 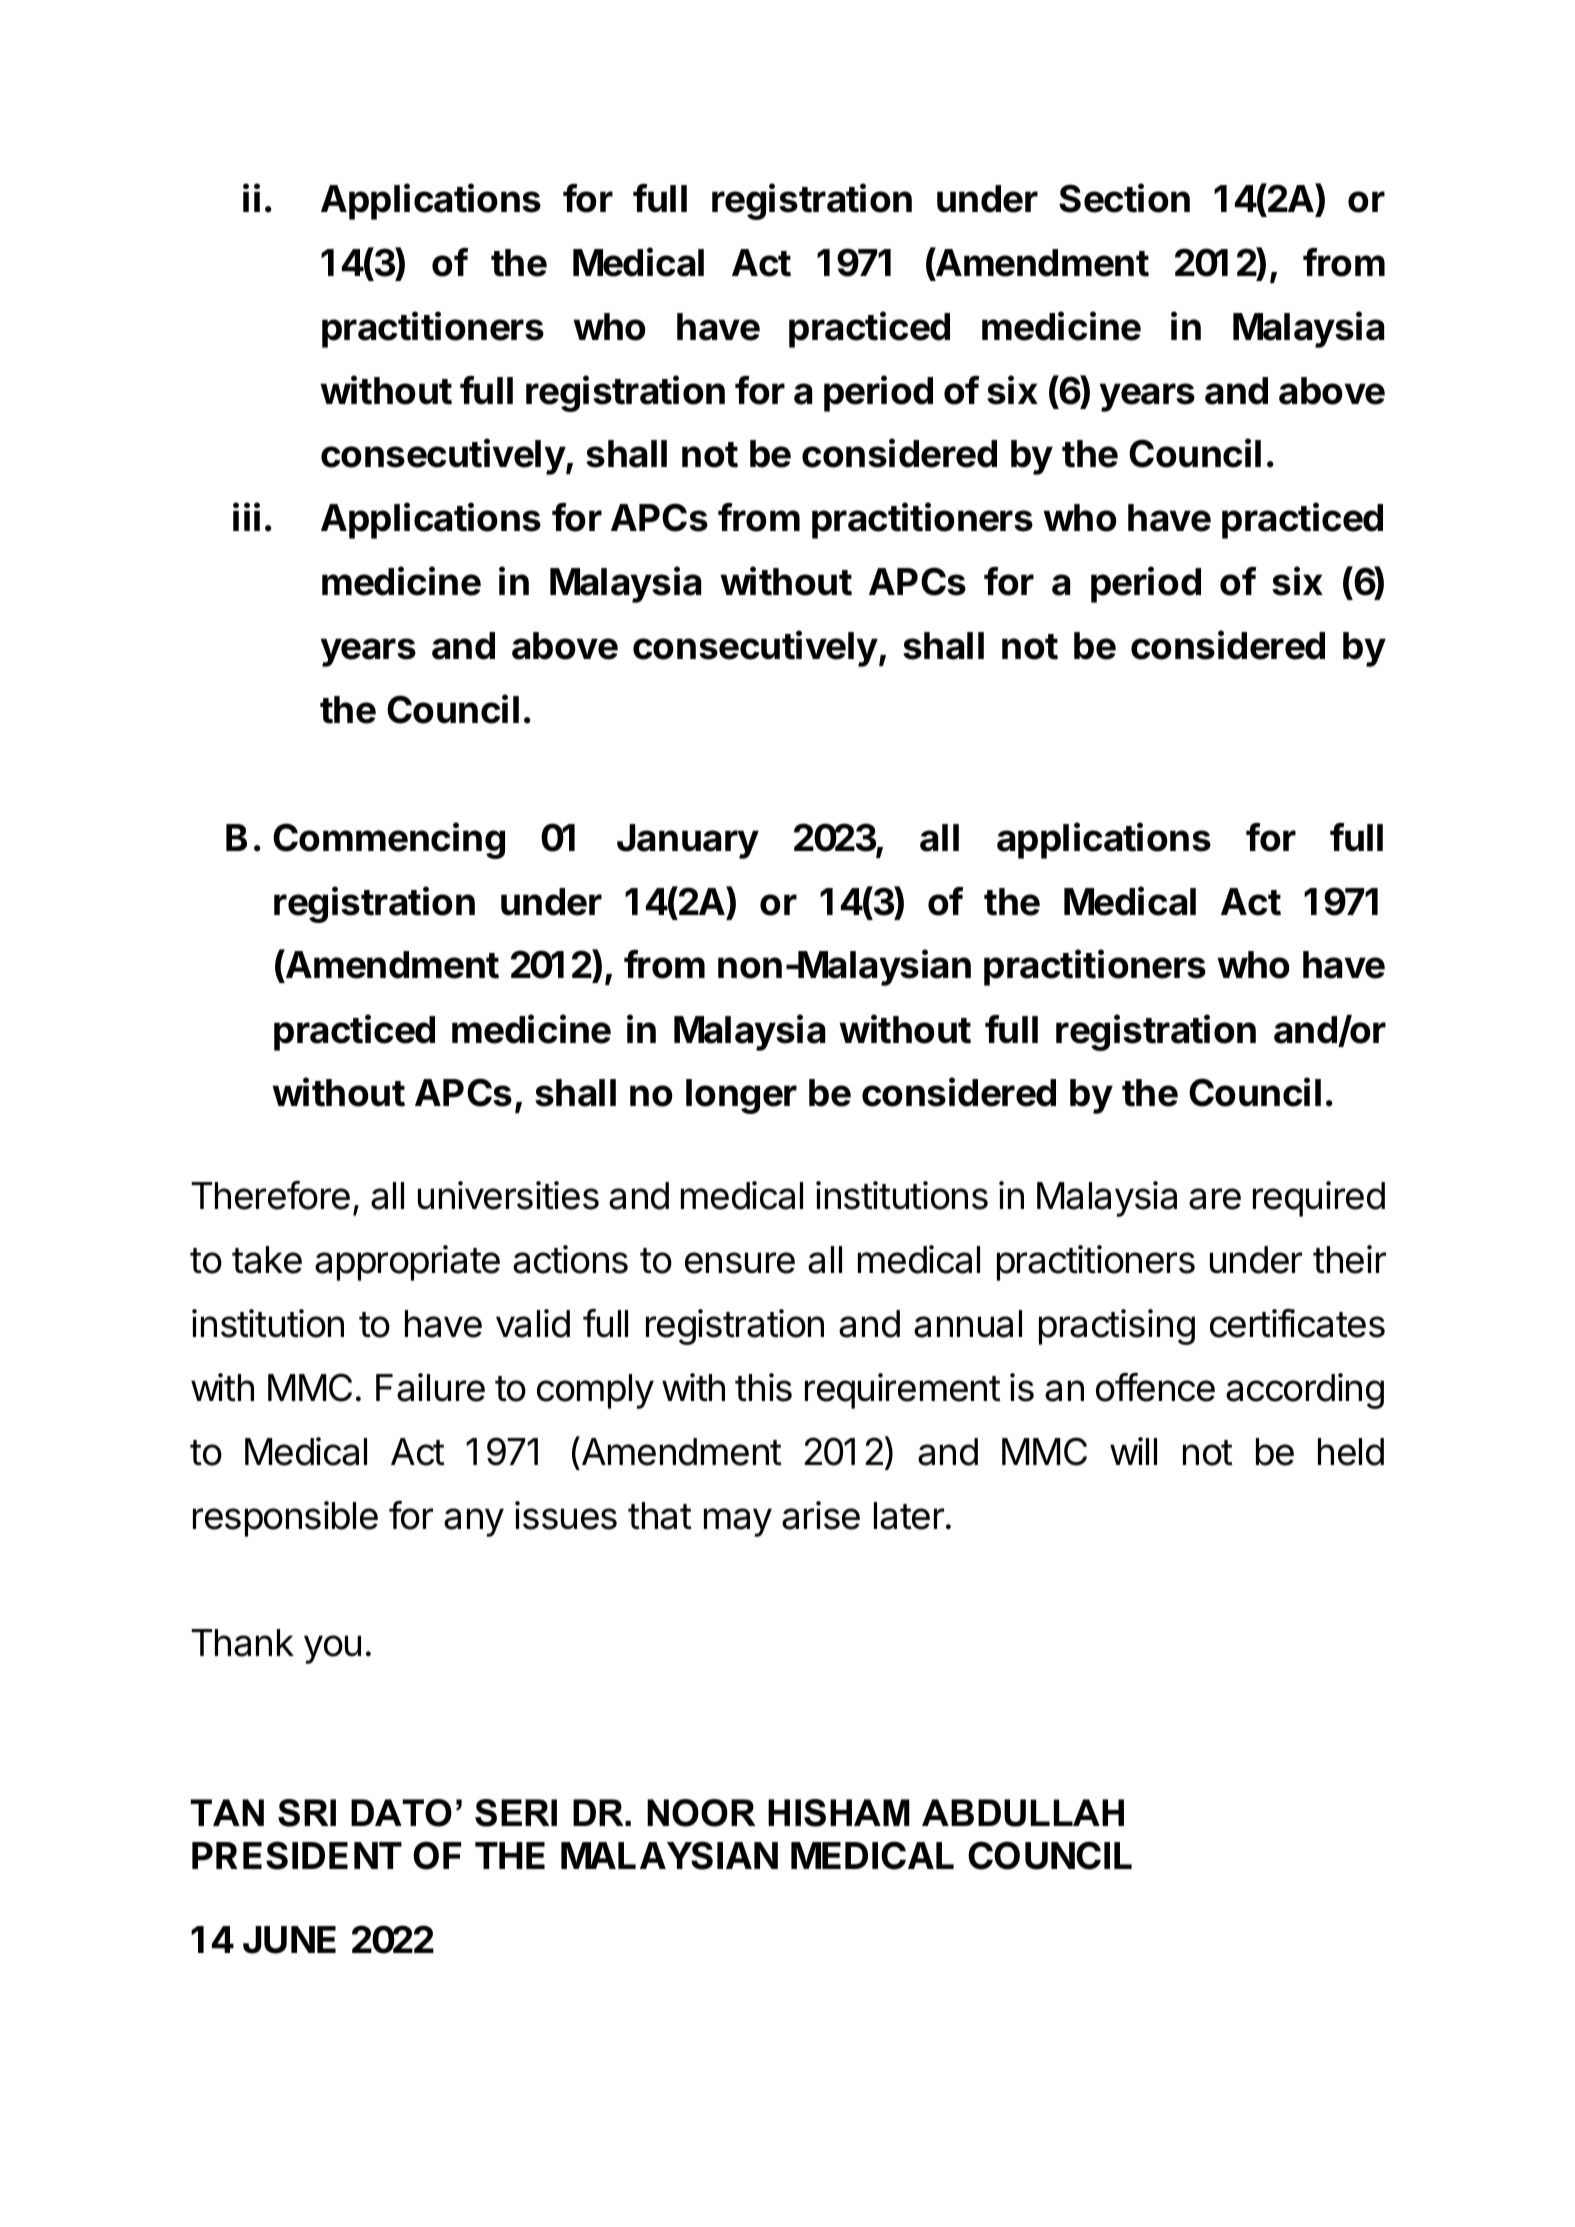 I want to click on Commencing, so click(x=389, y=840).
